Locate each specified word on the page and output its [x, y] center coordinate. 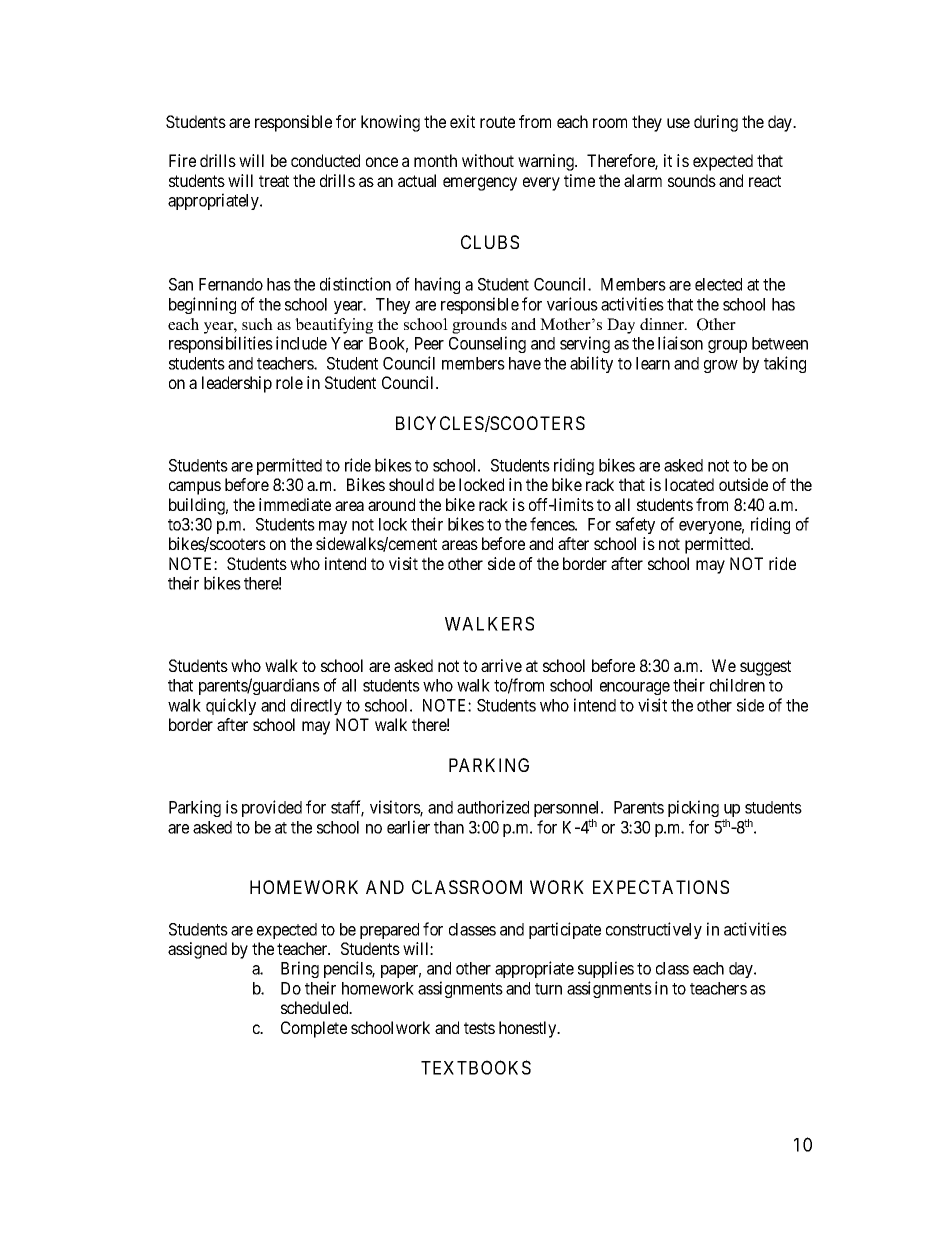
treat [274, 181]
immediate [295, 504]
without [488, 160]
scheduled [316, 1007]
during [716, 123]
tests [479, 1028]
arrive [501, 665]
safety [635, 525]
